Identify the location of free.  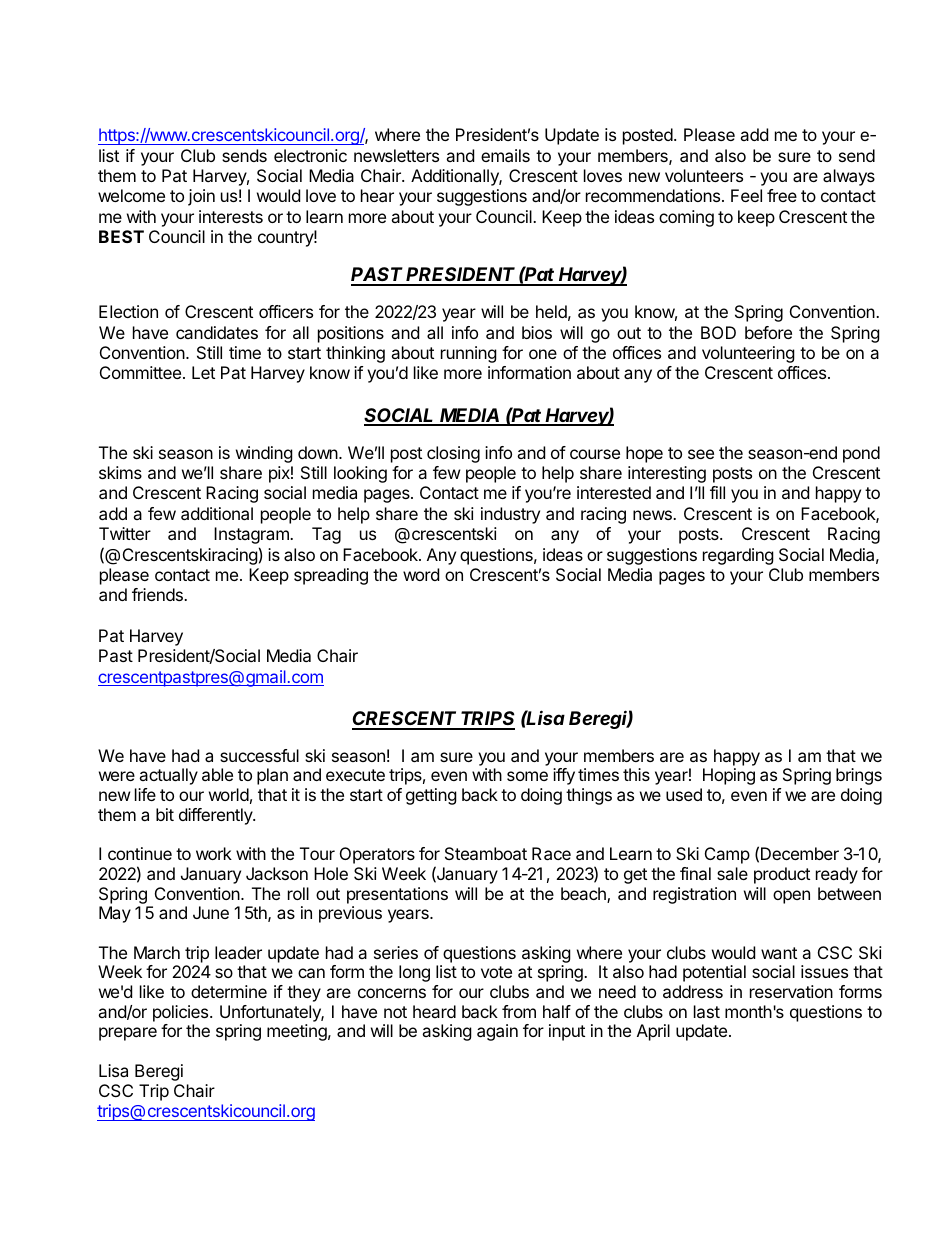
(782, 195).
